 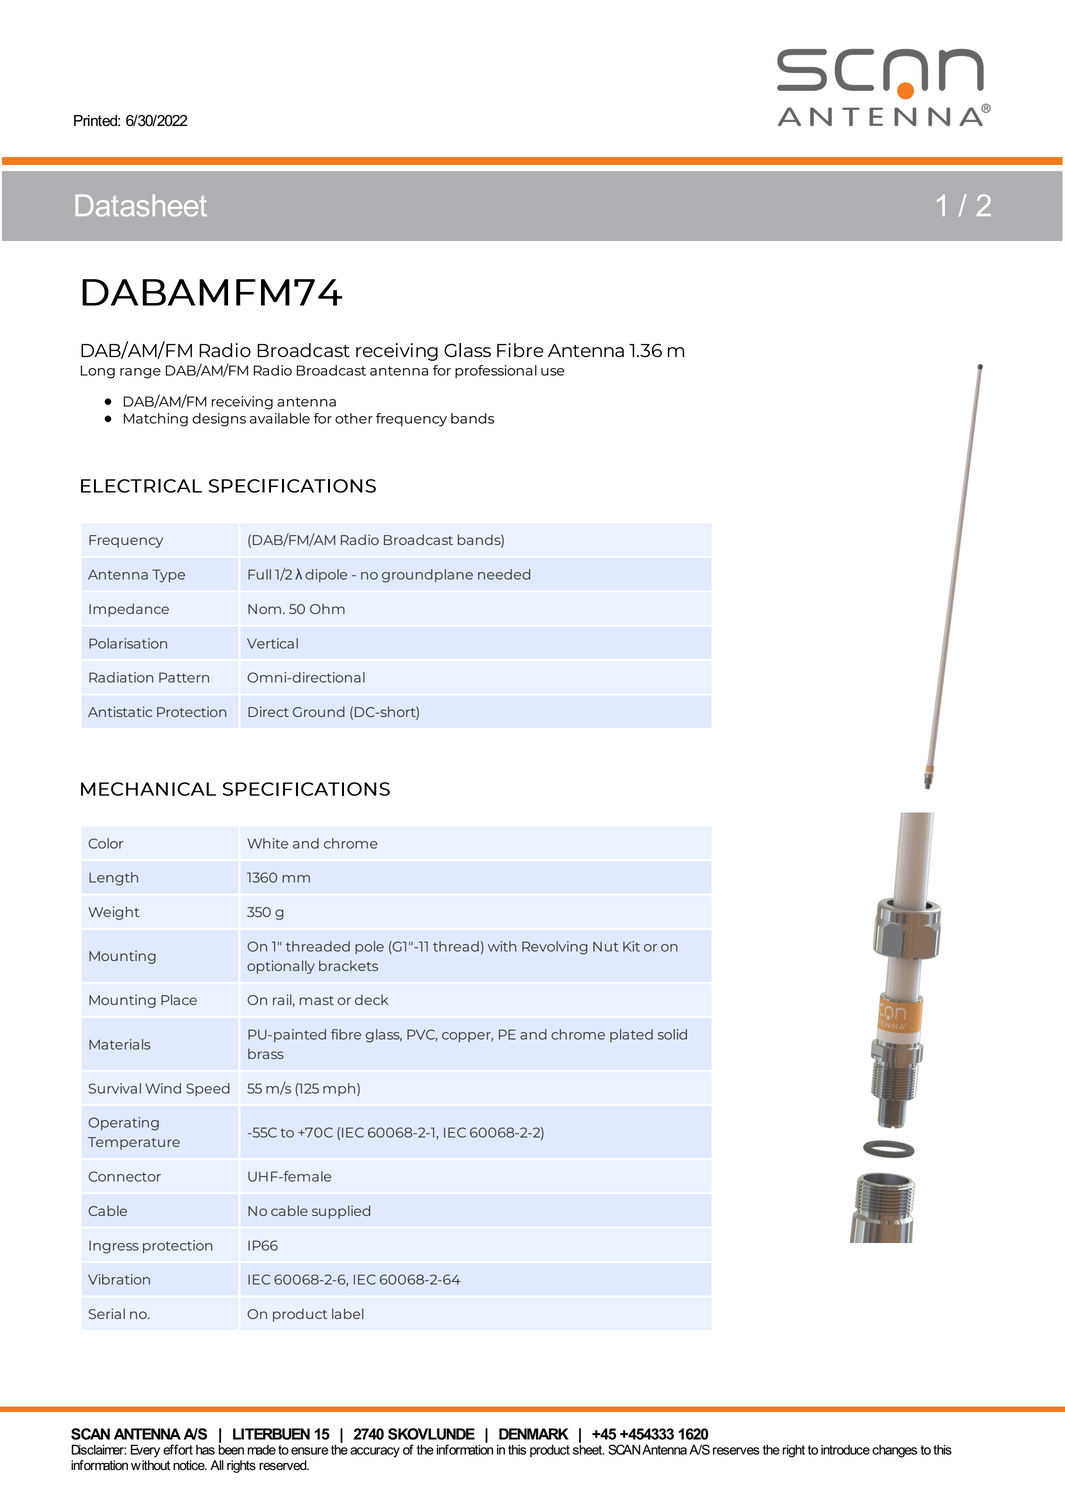 What do you see at coordinates (341, 1212) in the screenshot?
I see `supplied` at bounding box center [341, 1212].
